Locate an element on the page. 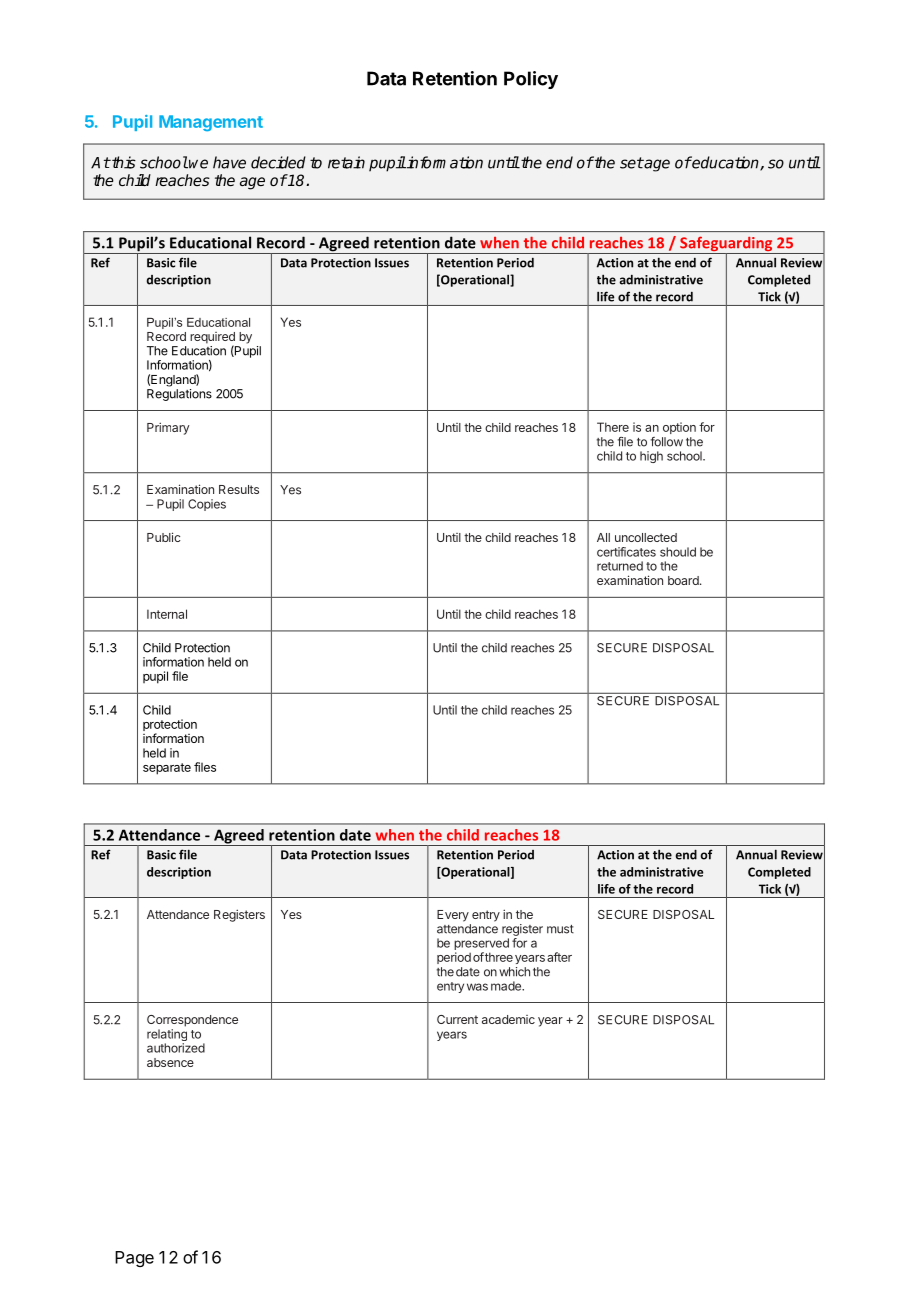  board is located at coordinates (684, 580).
